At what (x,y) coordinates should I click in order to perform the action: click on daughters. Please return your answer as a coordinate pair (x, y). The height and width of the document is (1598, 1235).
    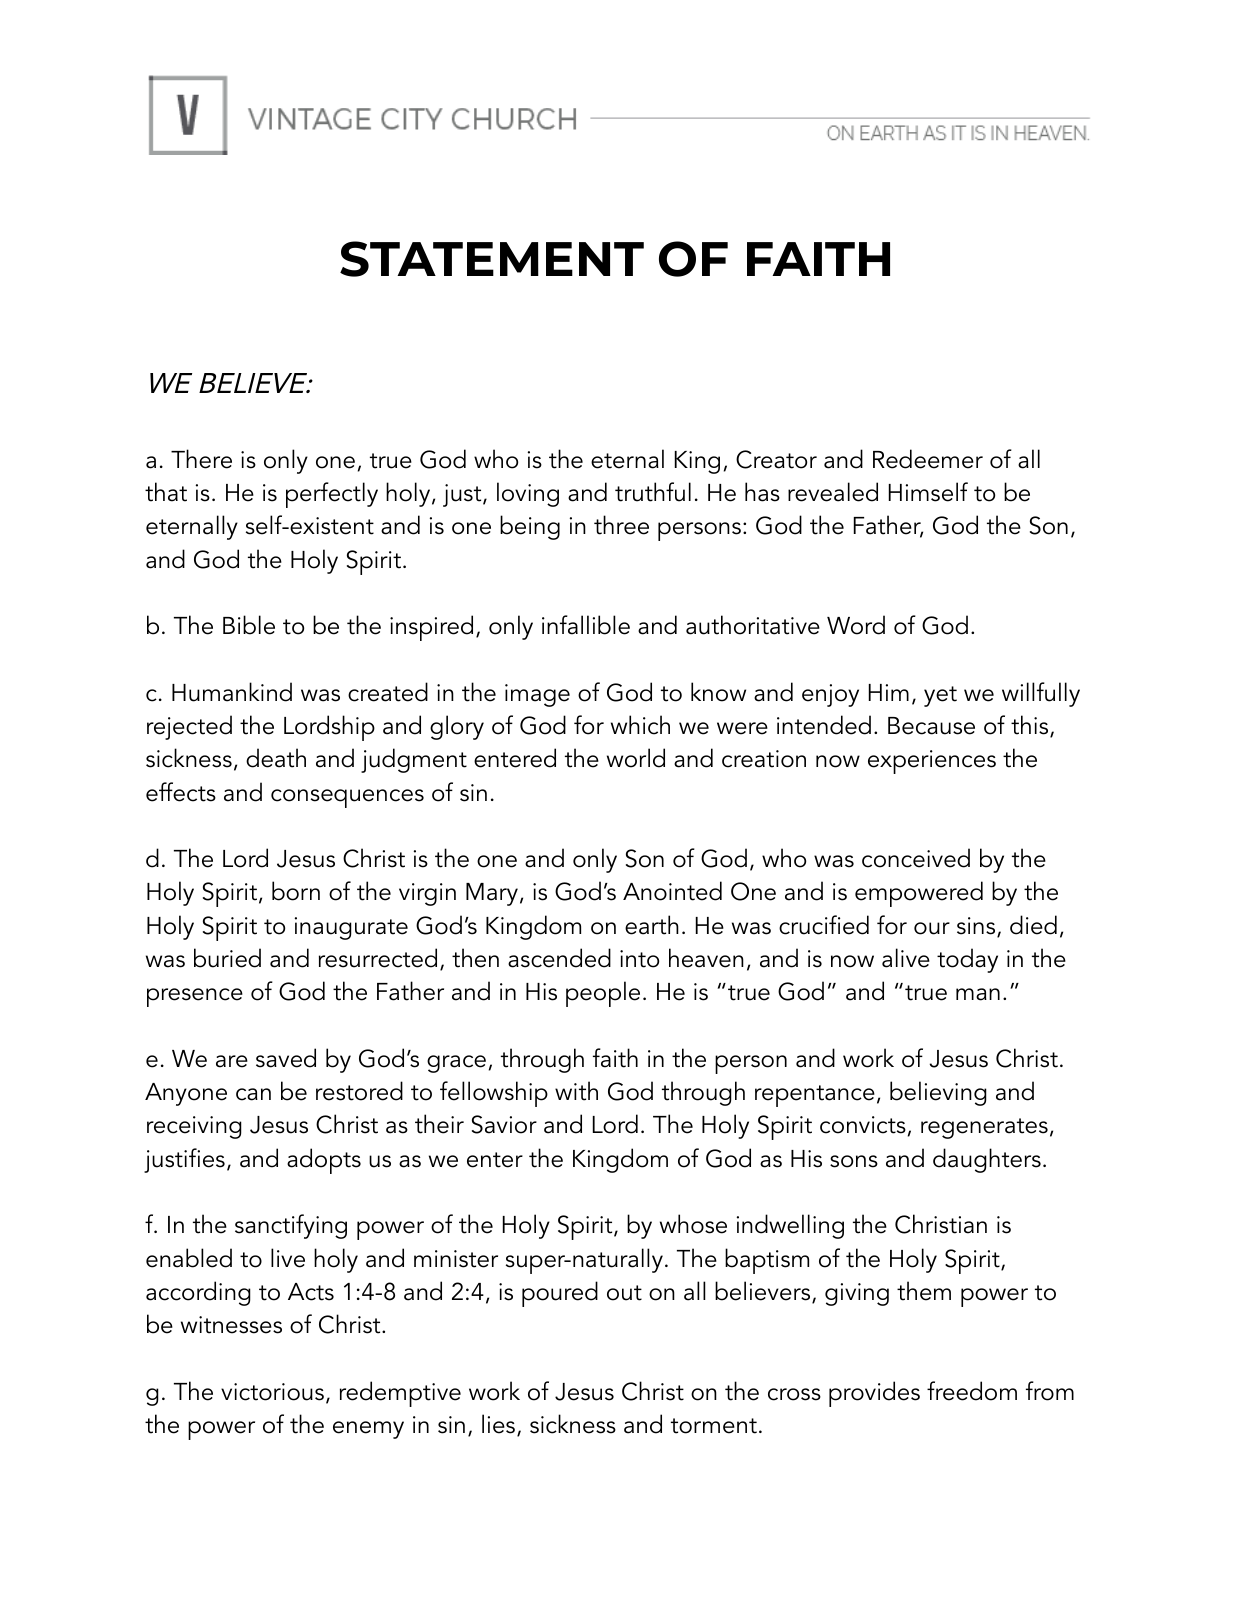
    Looking at the image, I should click on (987, 1160).
